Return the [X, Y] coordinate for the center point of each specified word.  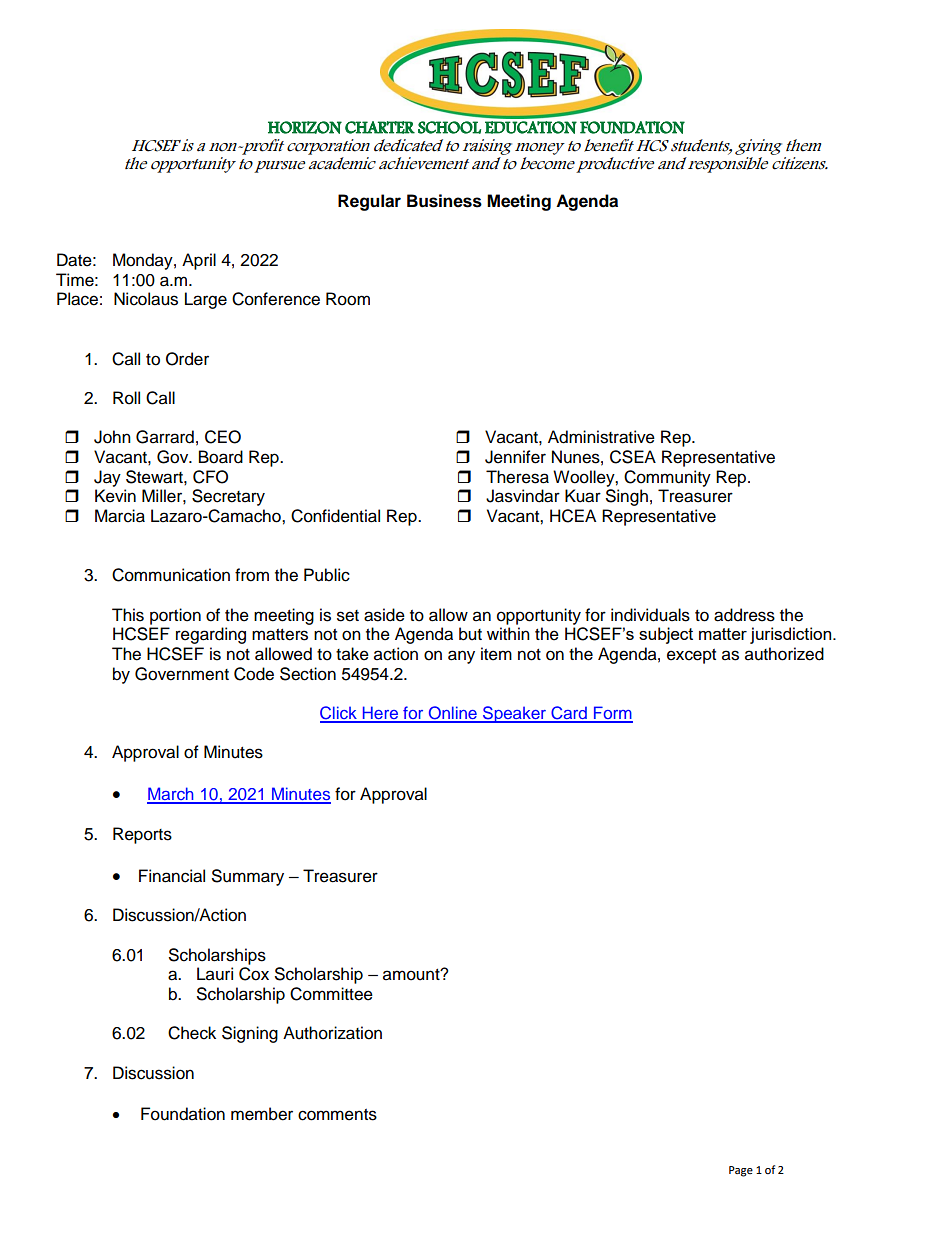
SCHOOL [449, 127]
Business [444, 201]
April [199, 261]
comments [337, 1115]
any [461, 657]
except [691, 656]
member [262, 1114]
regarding [211, 635]
